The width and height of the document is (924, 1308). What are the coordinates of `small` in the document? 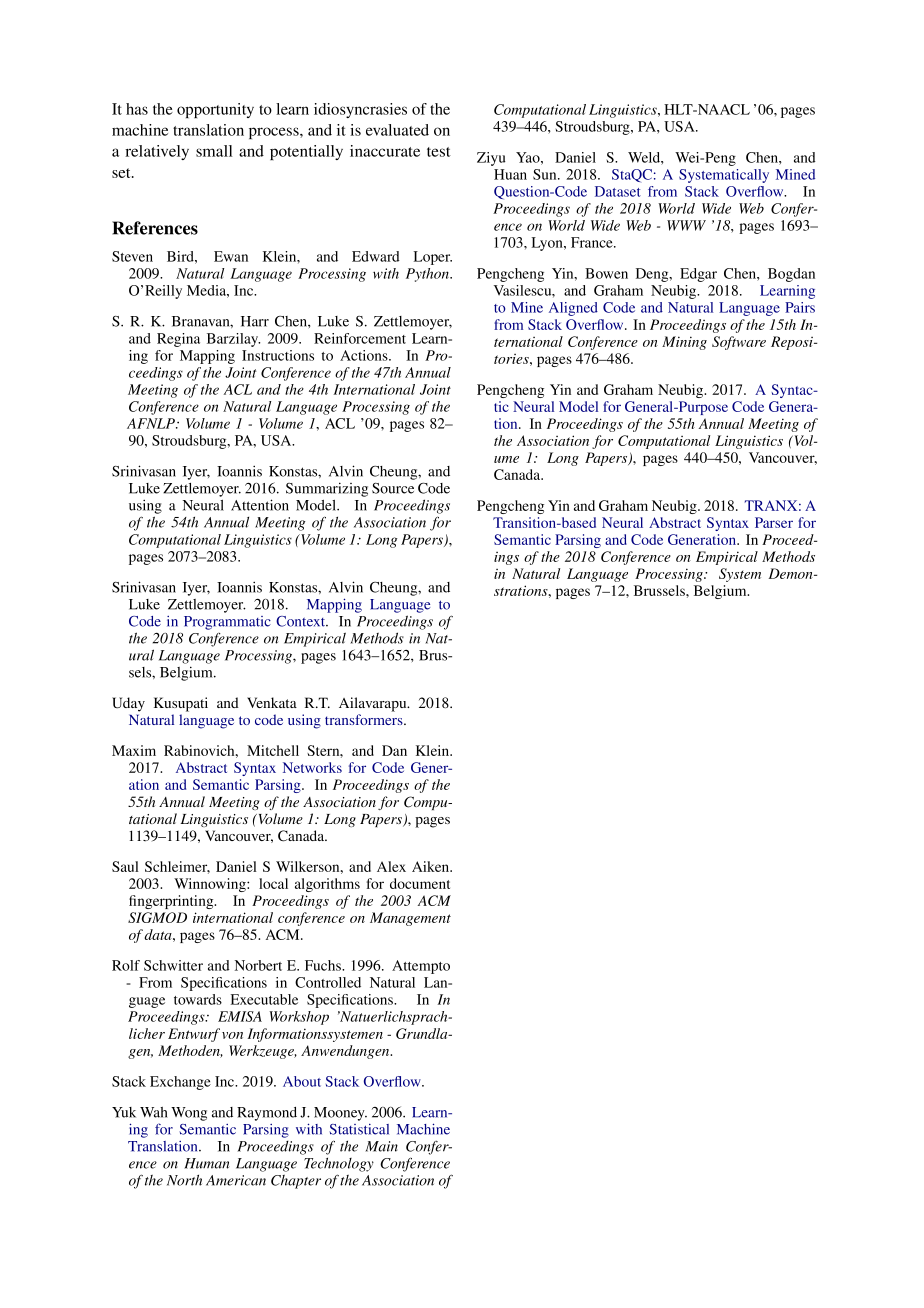 It's located at (214, 151).
